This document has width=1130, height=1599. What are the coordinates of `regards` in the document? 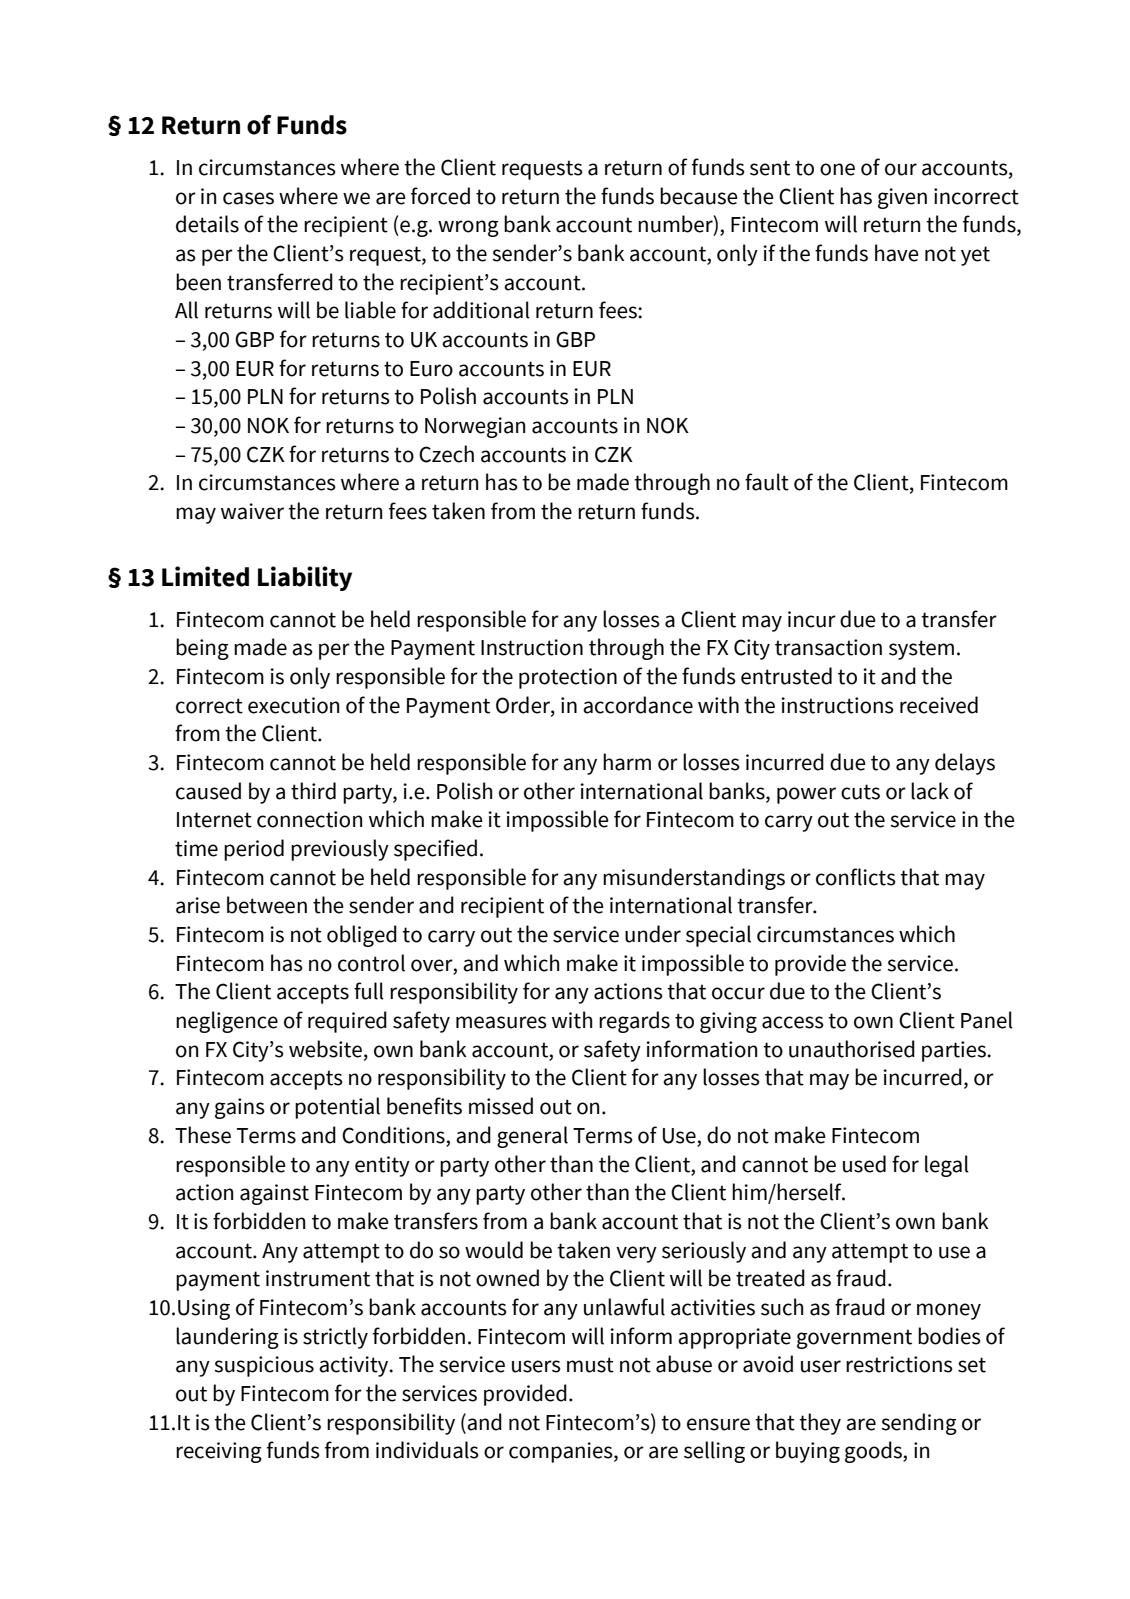 It's located at (634, 1022).
